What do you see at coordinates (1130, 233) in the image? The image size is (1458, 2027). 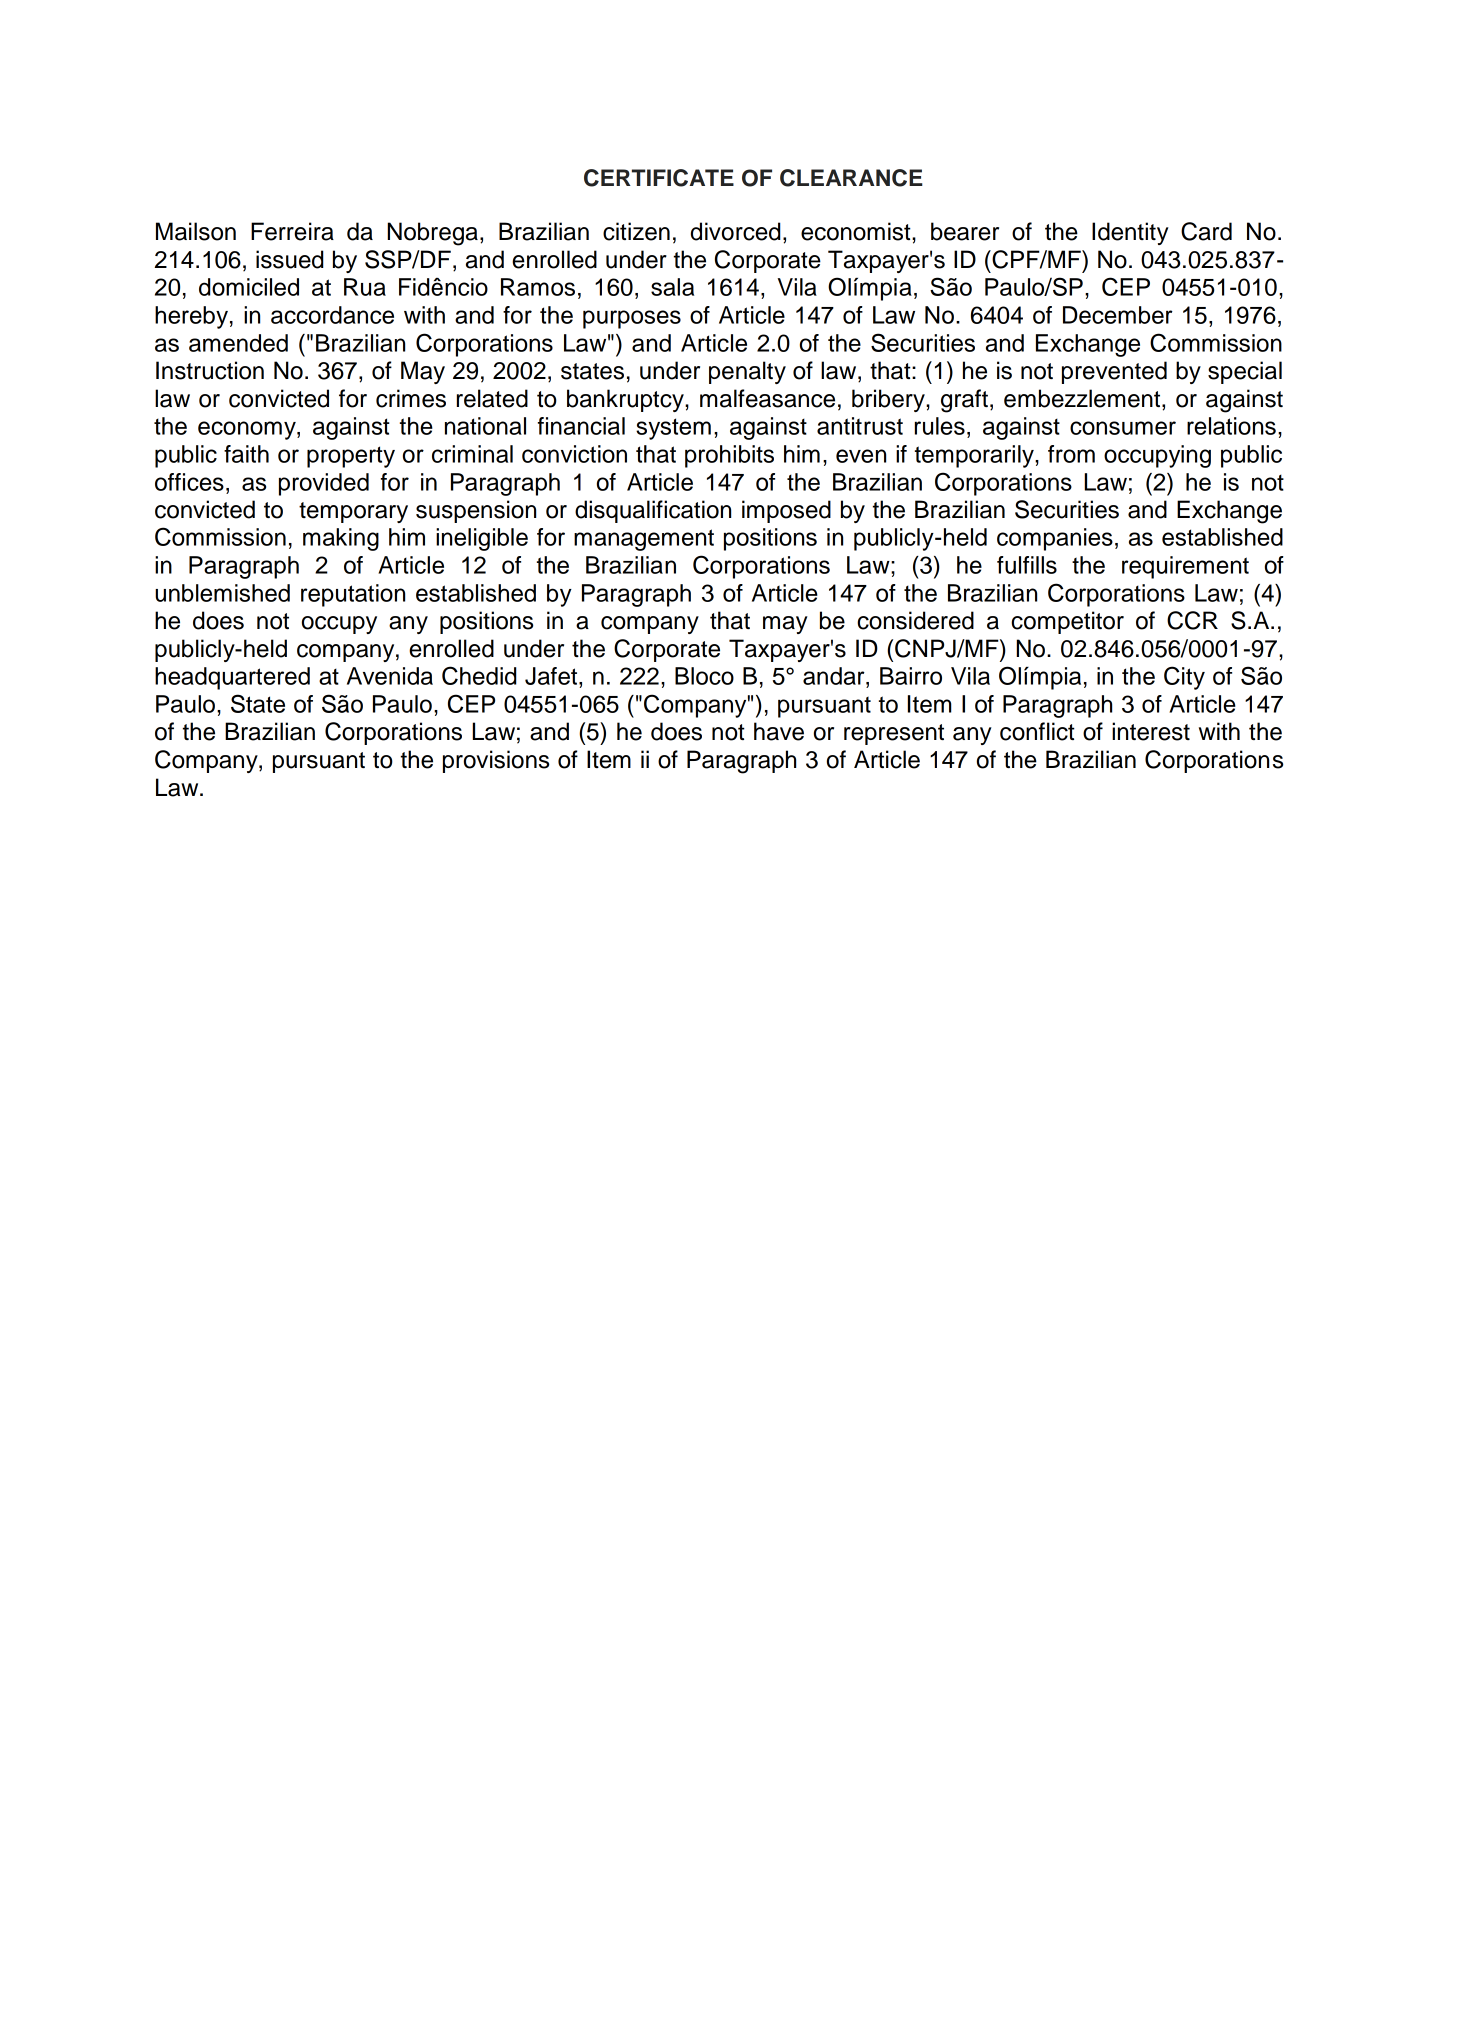 I see `Identity` at bounding box center [1130, 233].
